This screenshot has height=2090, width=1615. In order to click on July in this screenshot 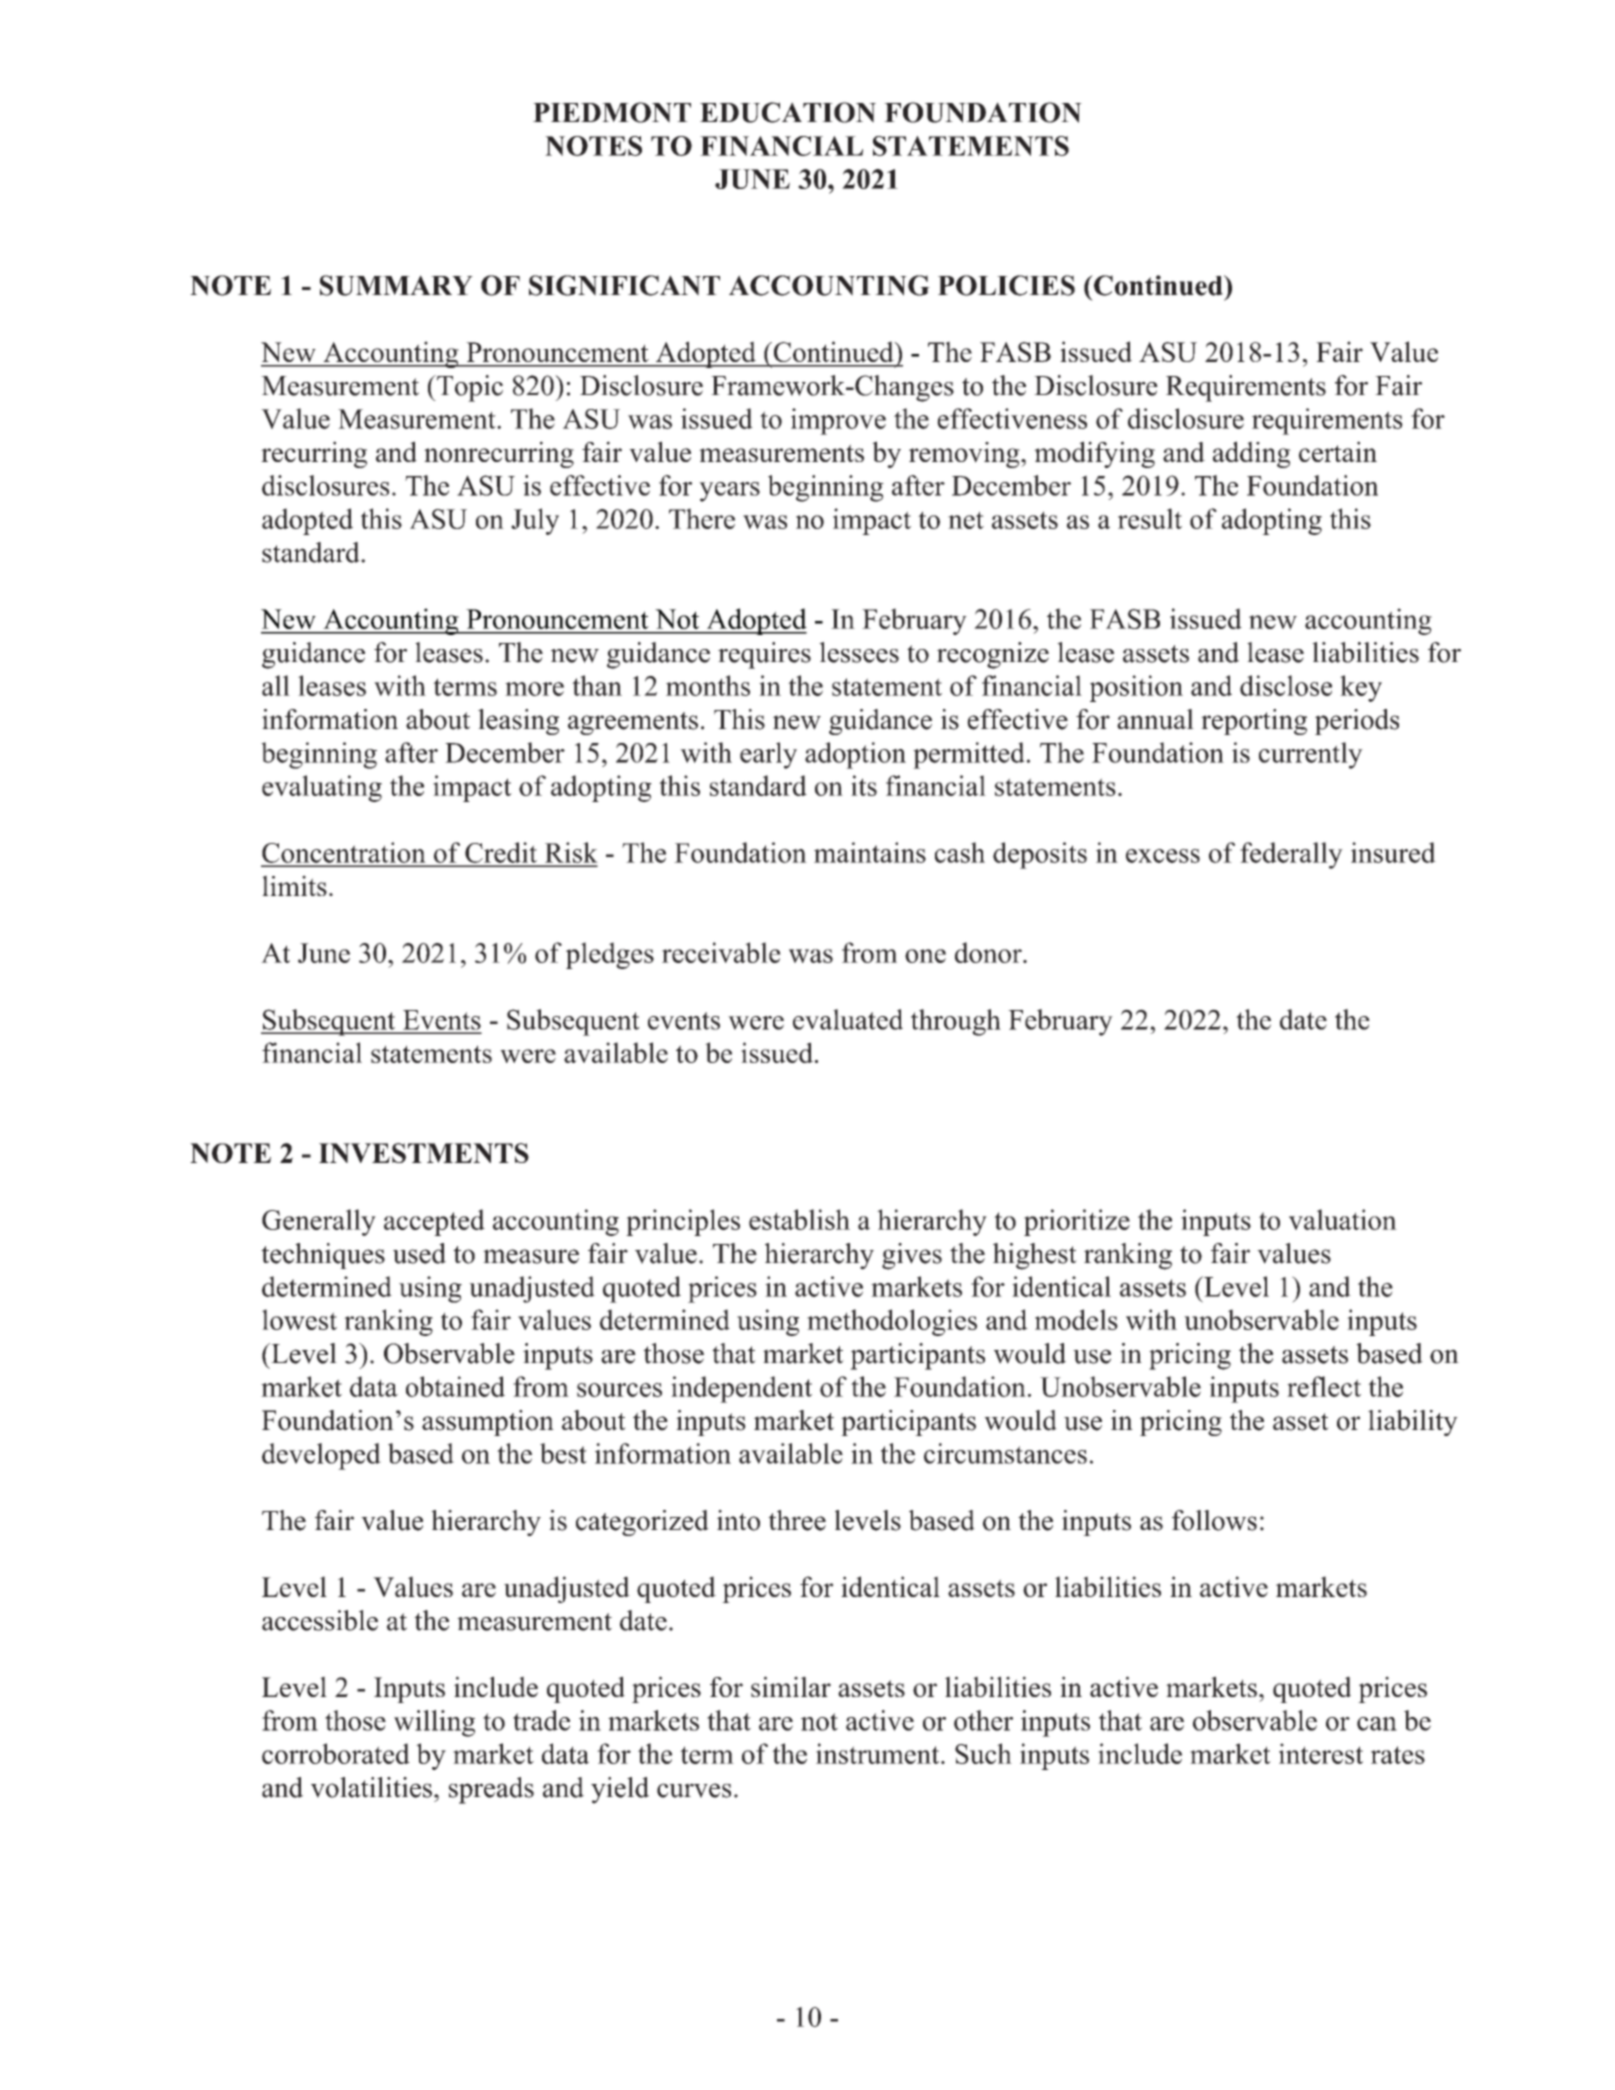, I will do `click(535, 521)`.
